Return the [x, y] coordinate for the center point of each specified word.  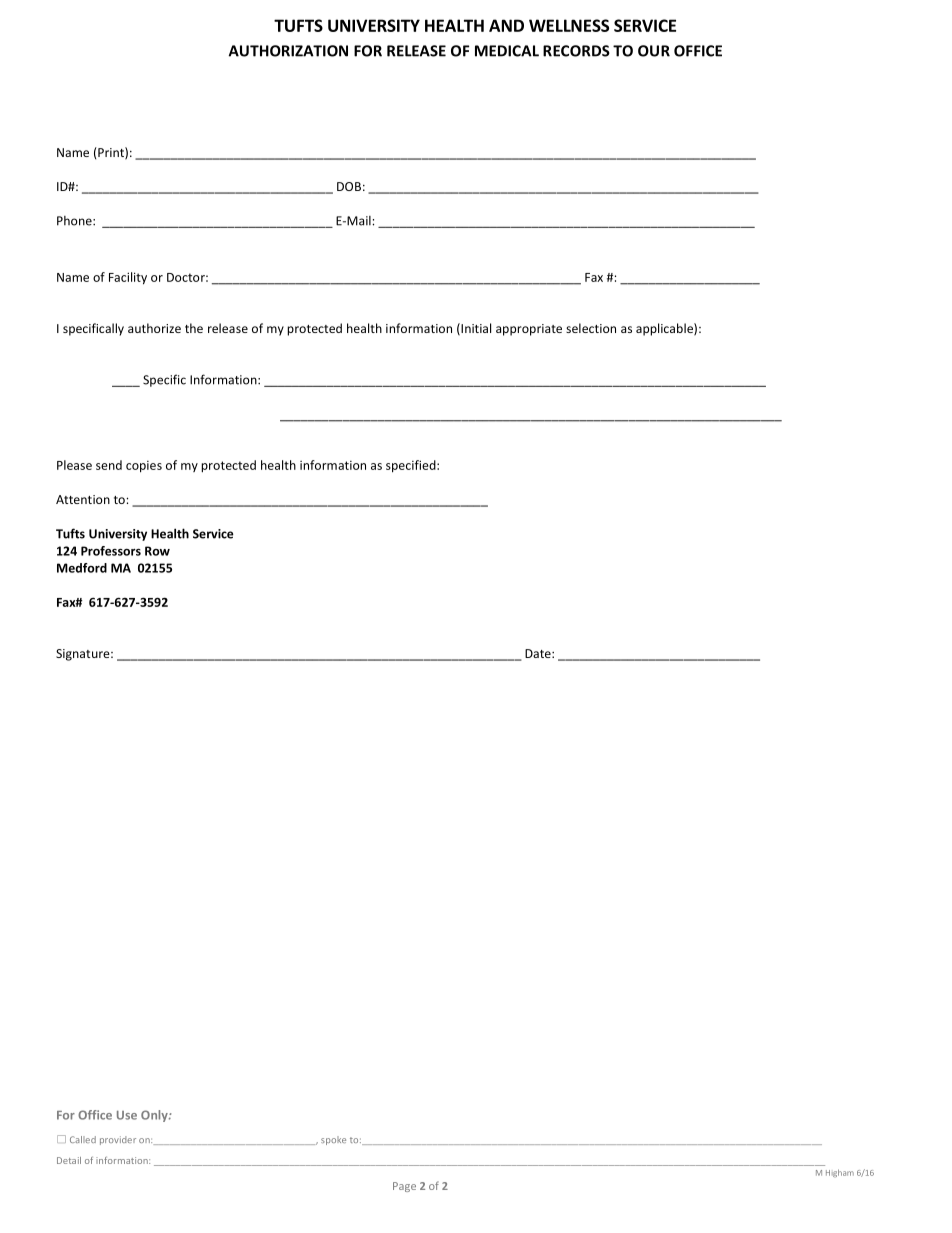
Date [539, 653]
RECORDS [576, 51]
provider [118, 1140]
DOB [349, 186]
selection [591, 328]
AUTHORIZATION [288, 51]
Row [157, 551]
